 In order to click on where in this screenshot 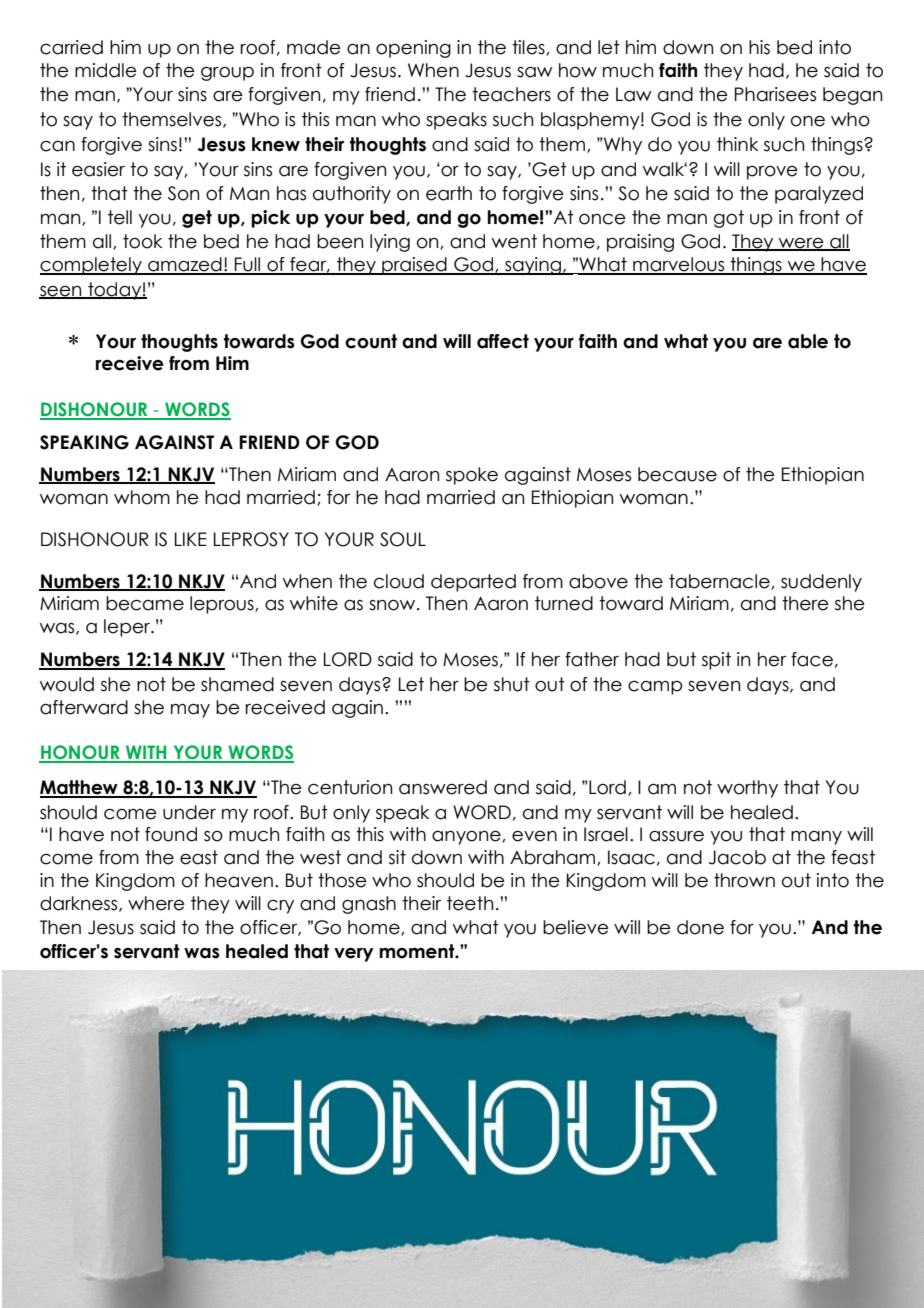, I will do `click(156, 903)`.
